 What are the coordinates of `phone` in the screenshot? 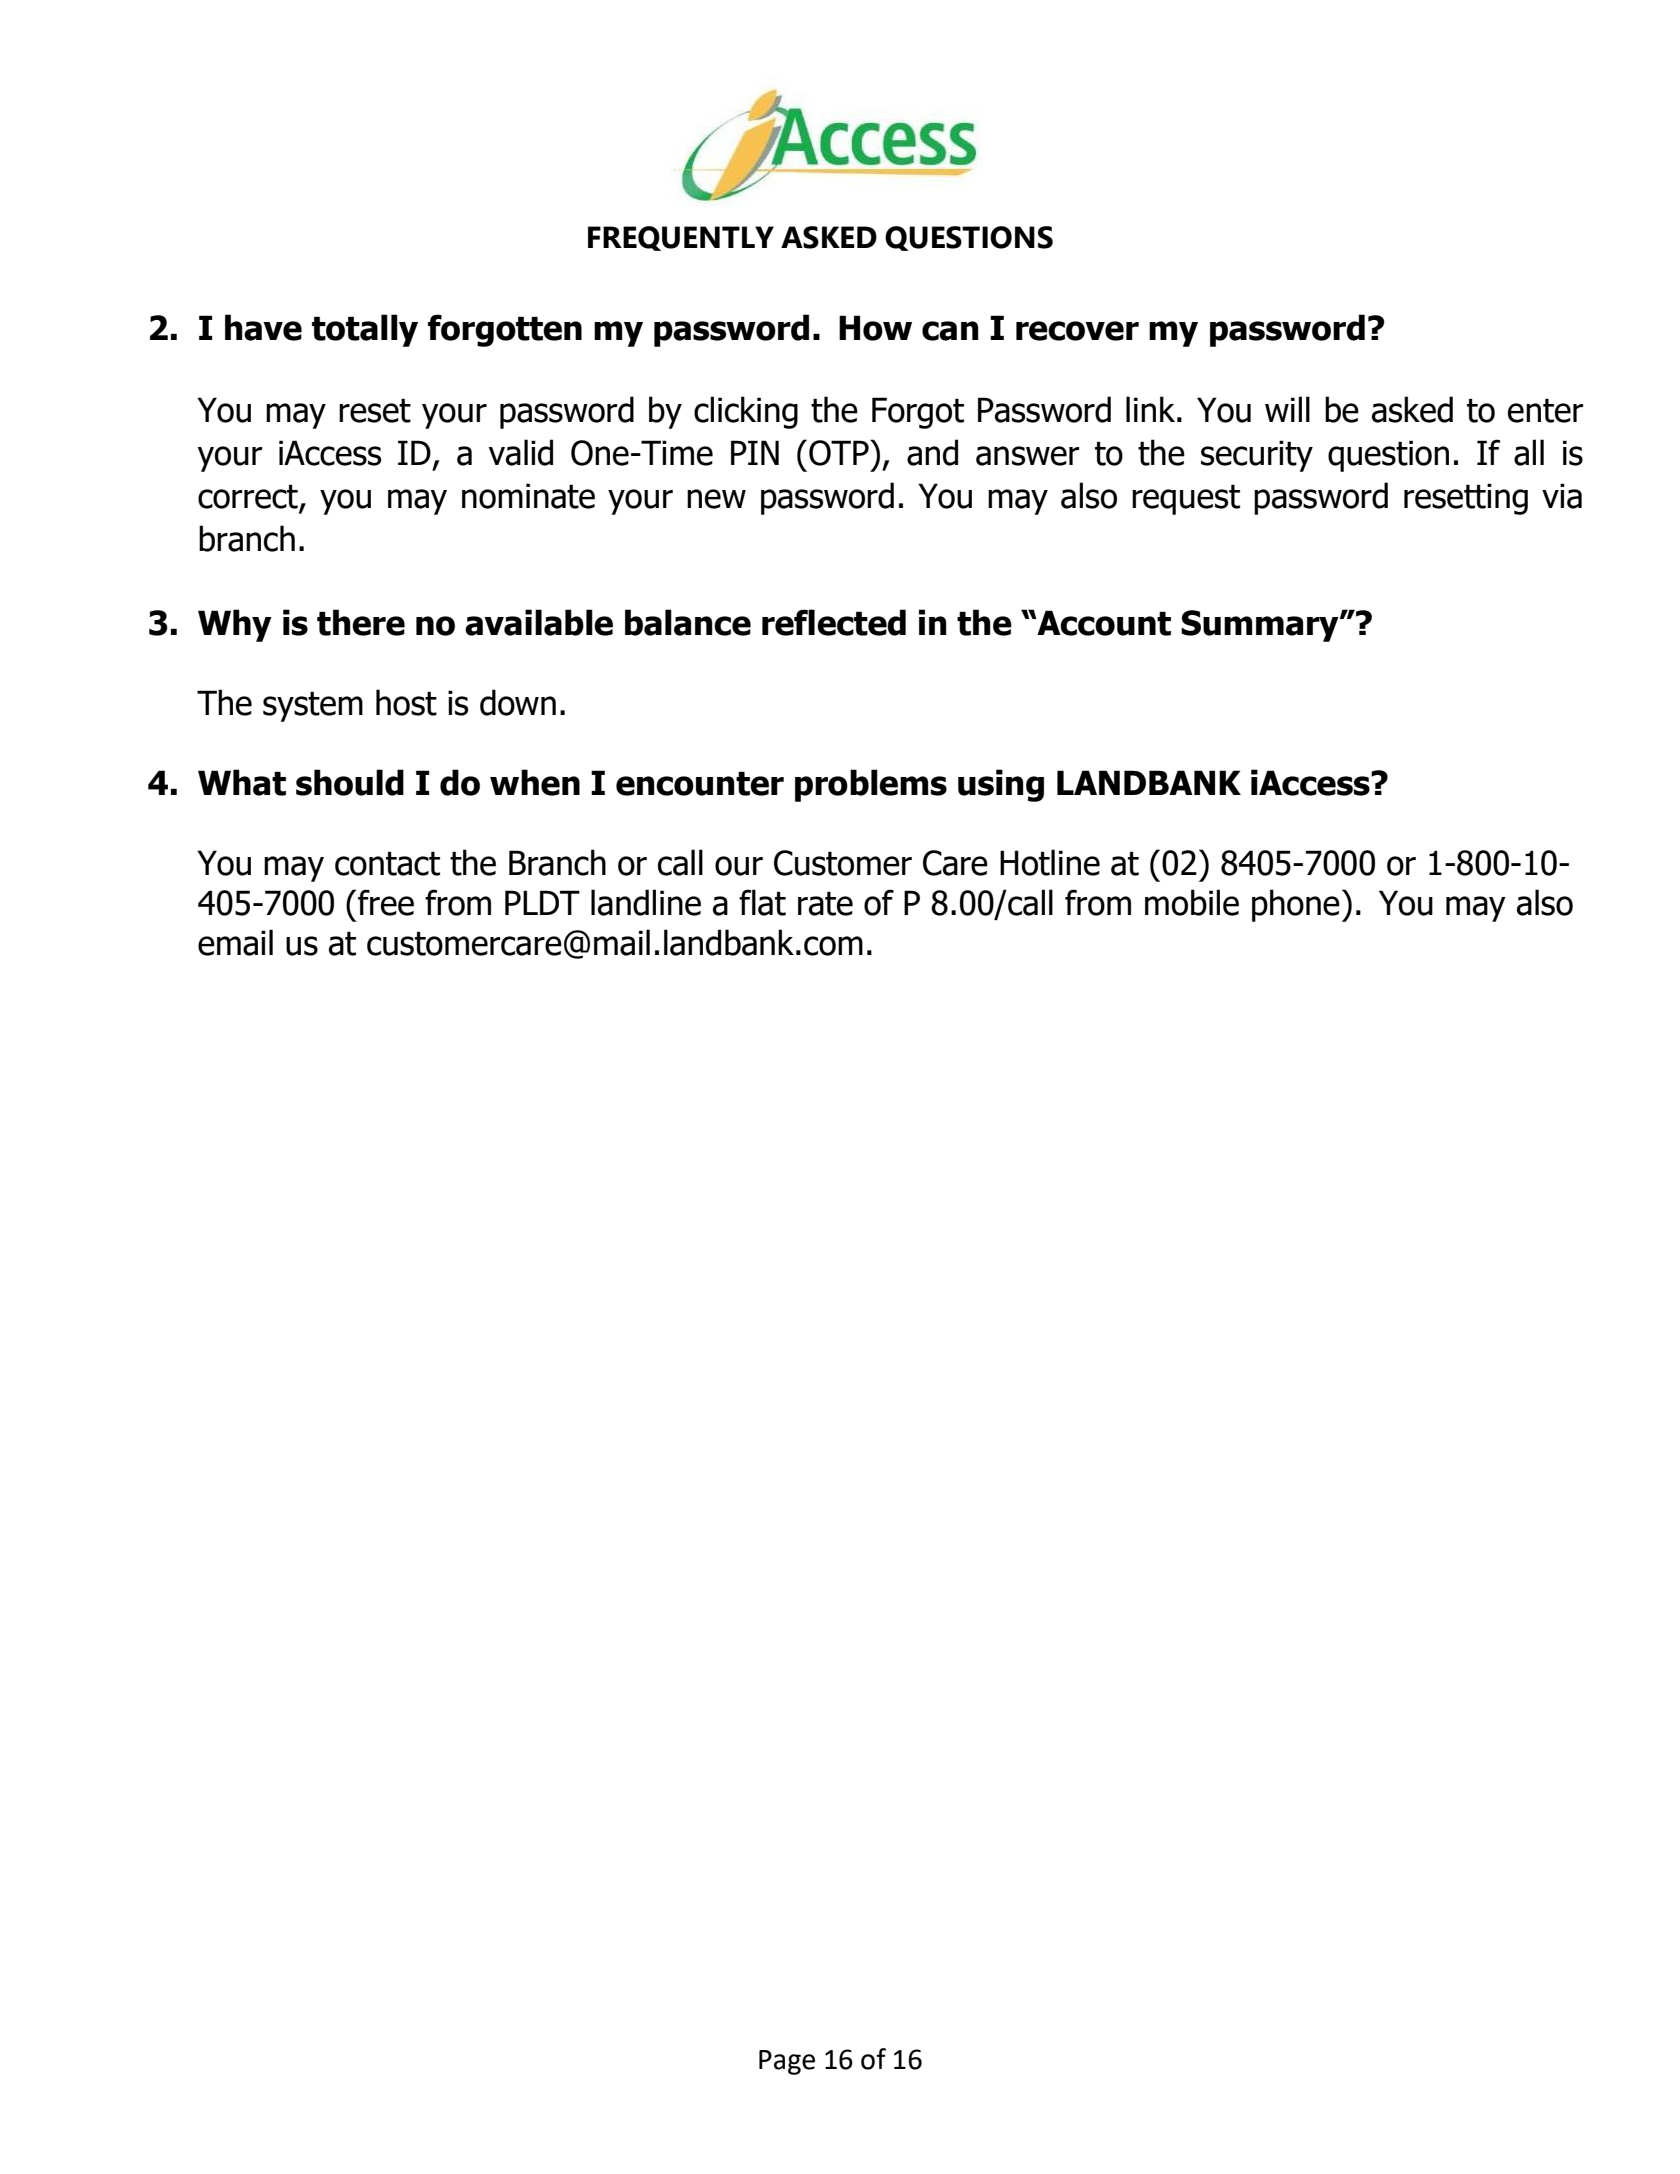 It's located at (1296, 905).
